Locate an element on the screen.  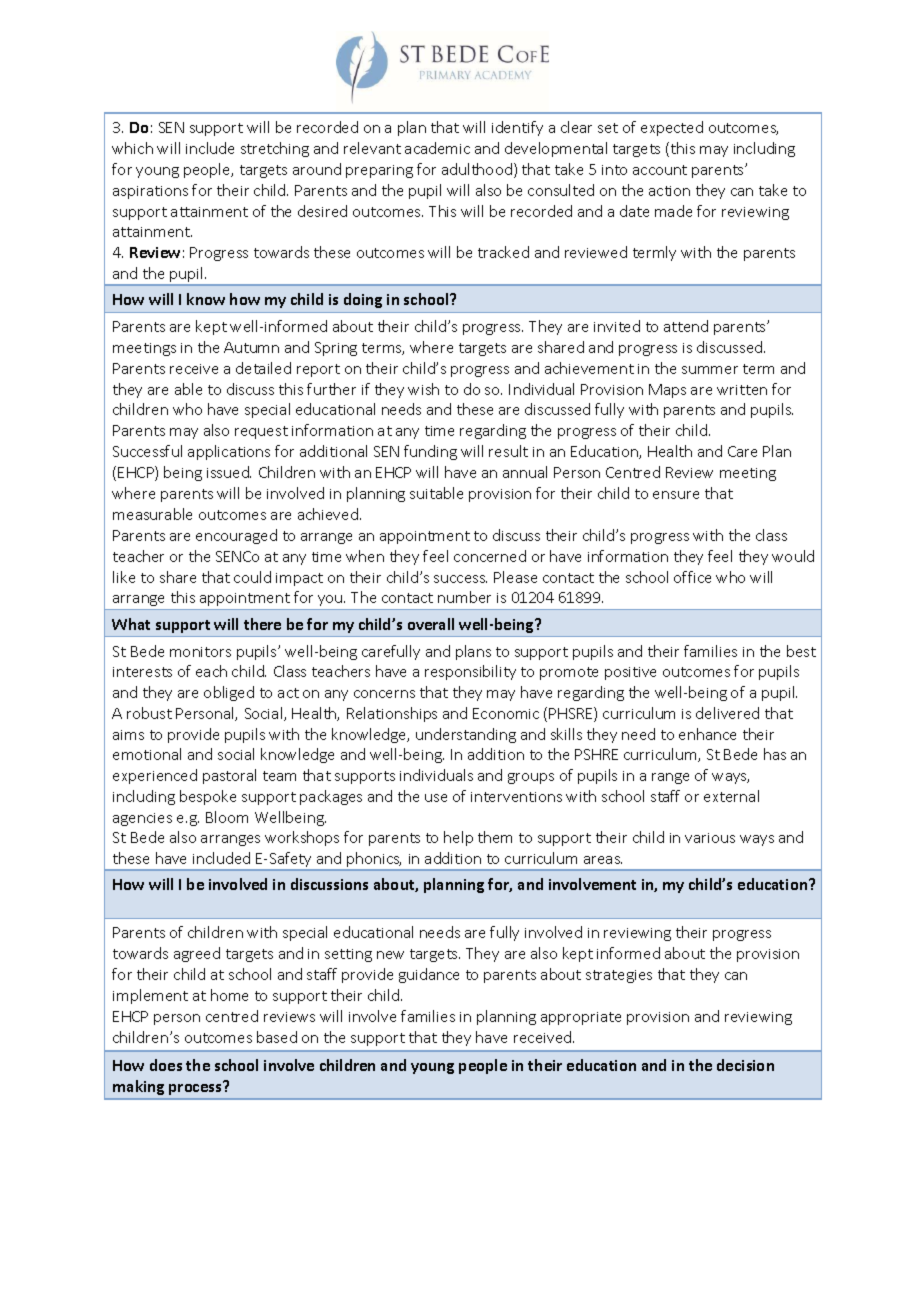
stretching is located at coordinates (275, 149).
